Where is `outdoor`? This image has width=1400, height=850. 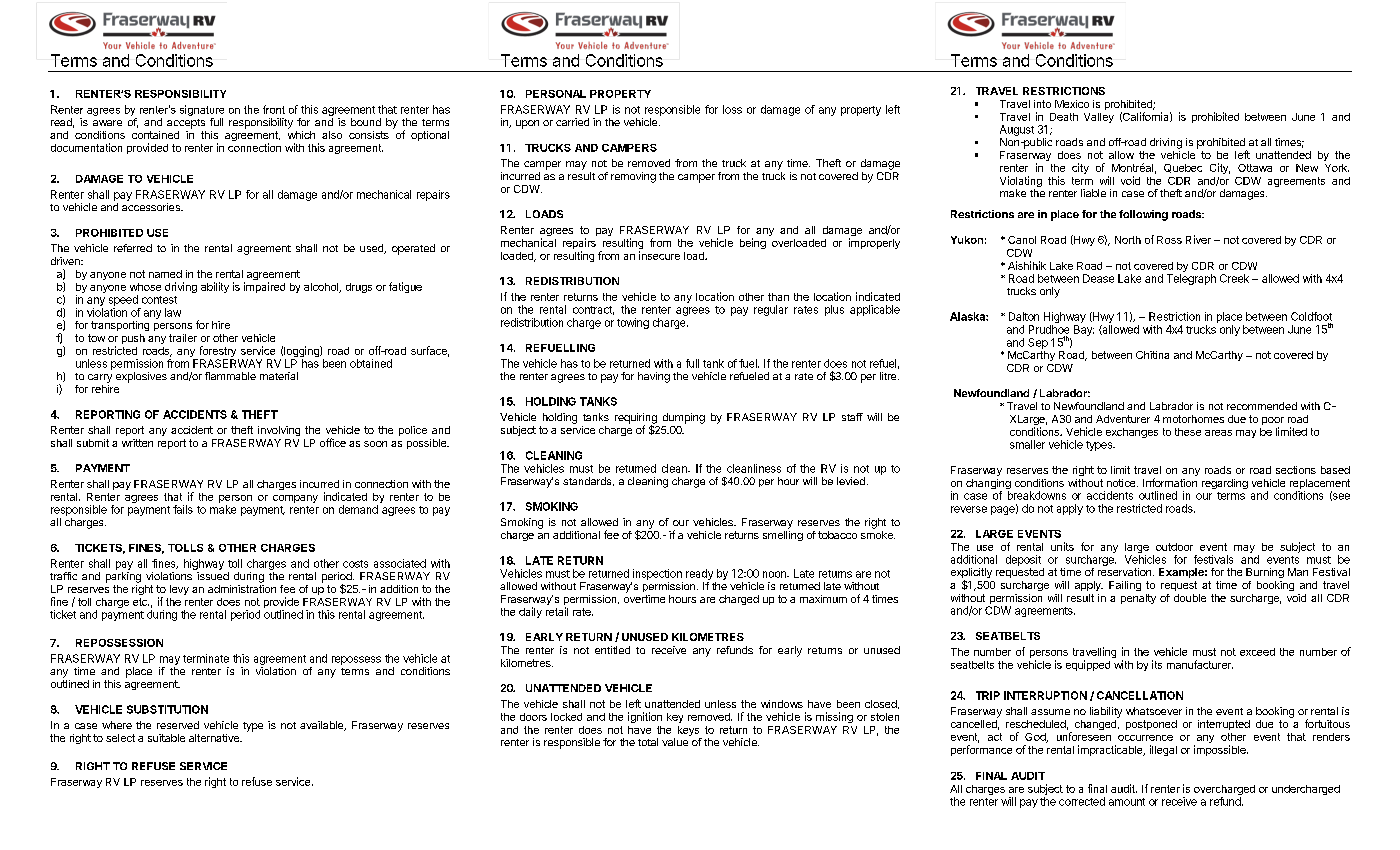
outdoor is located at coordinates (1174, 547).
